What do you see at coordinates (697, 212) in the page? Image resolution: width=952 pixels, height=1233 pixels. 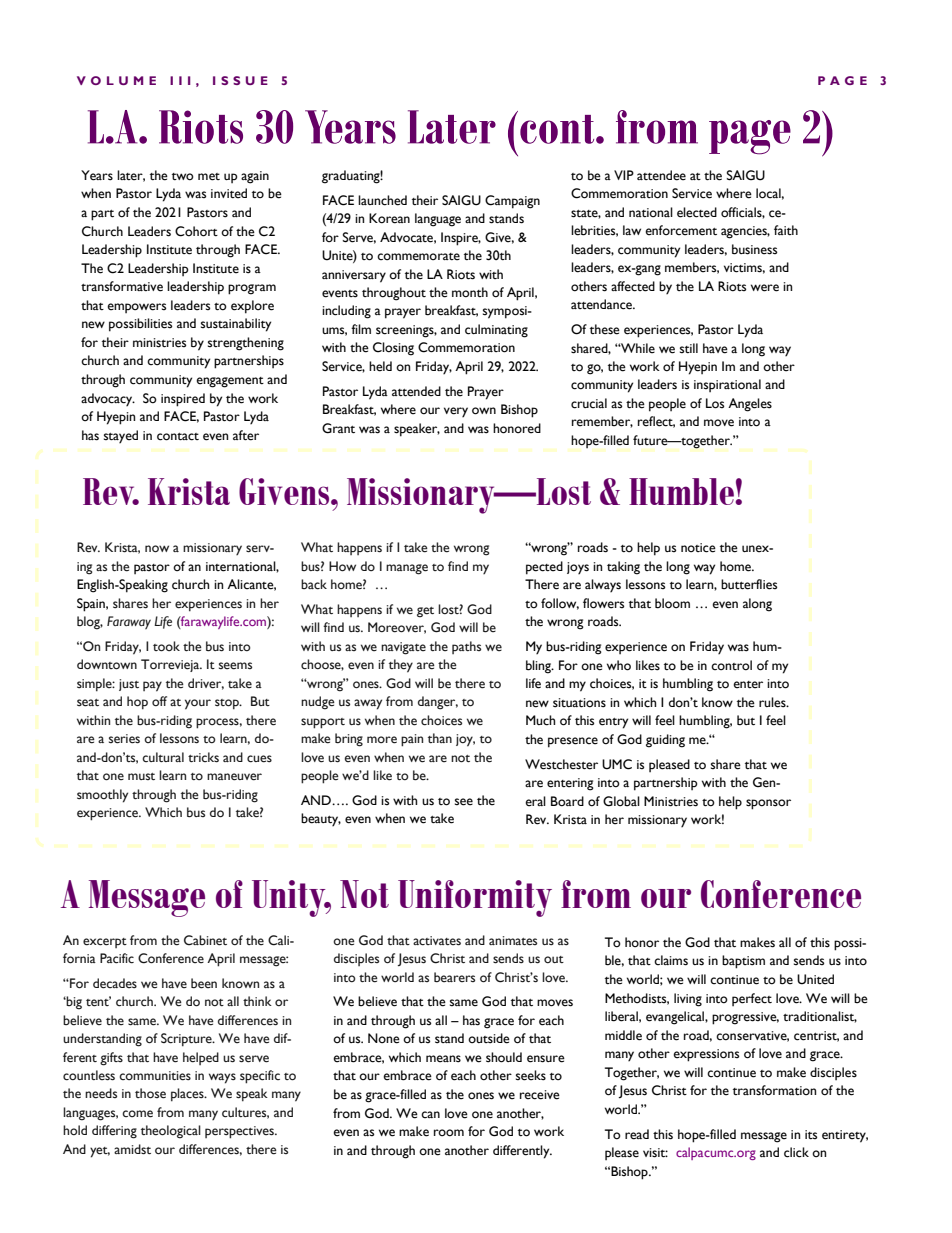 I see `elected` at bounding box center [697, 212].
